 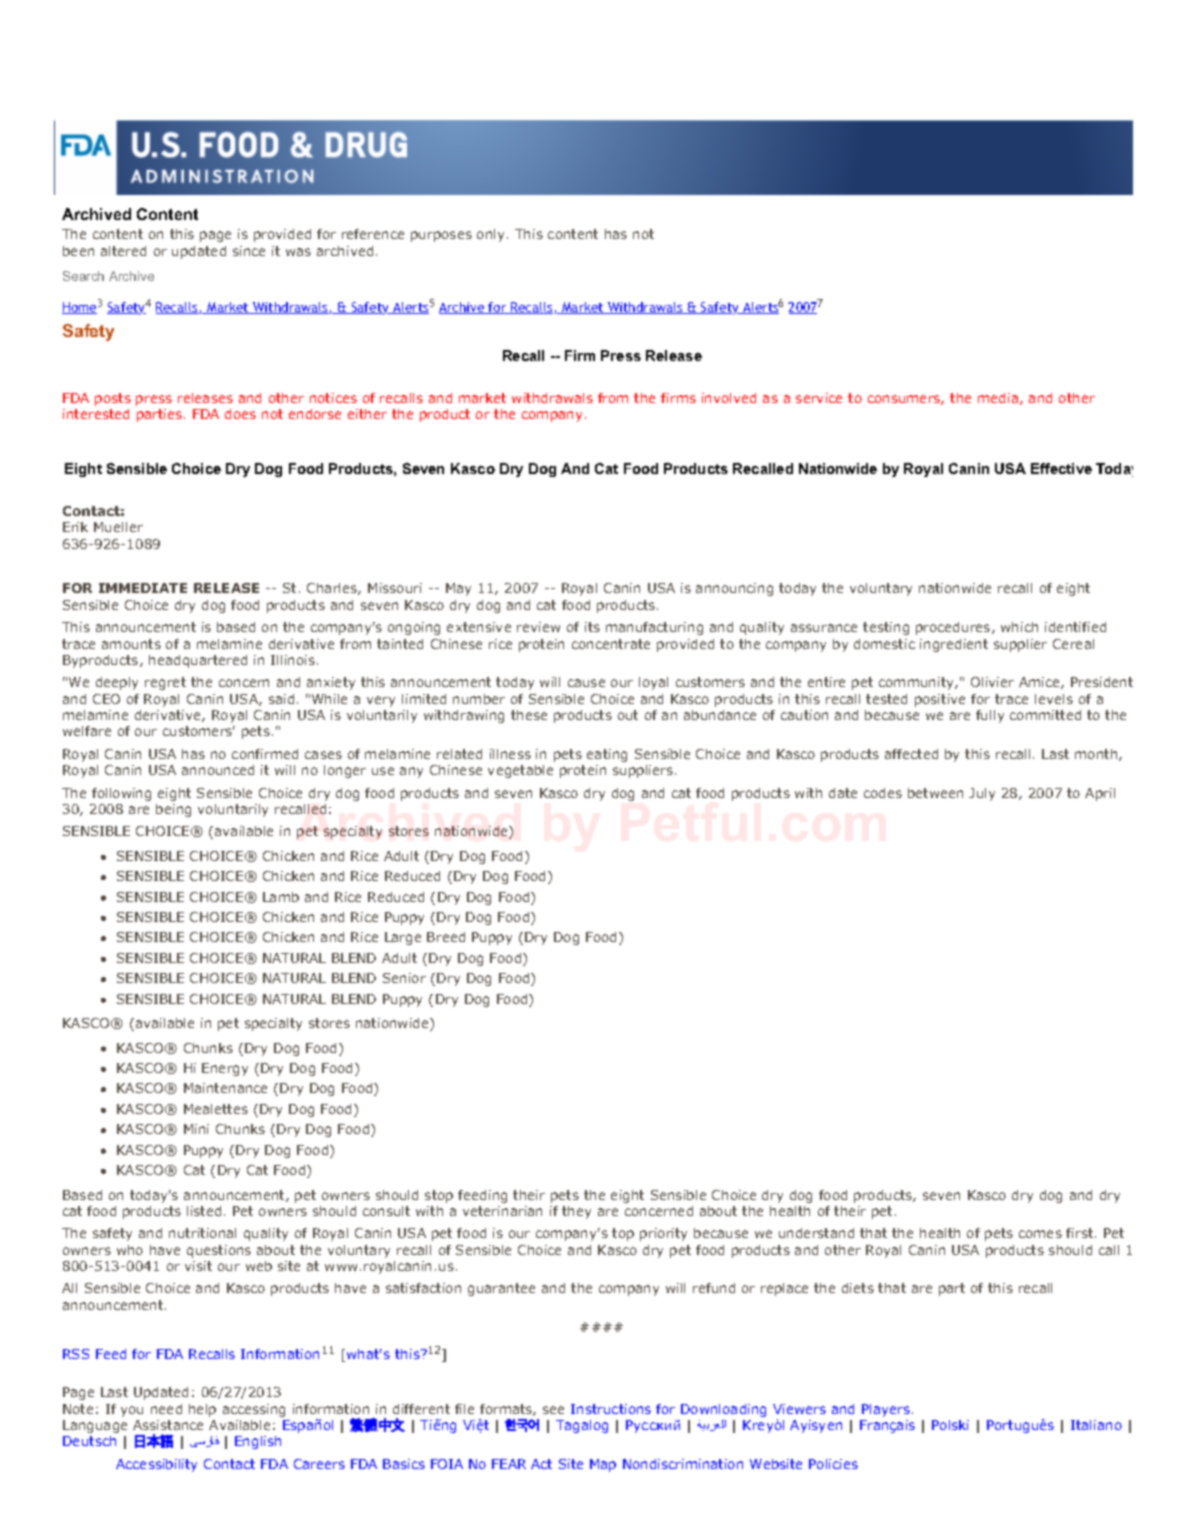 I want to click on Tagalog, so click(x=582, y=1426).
